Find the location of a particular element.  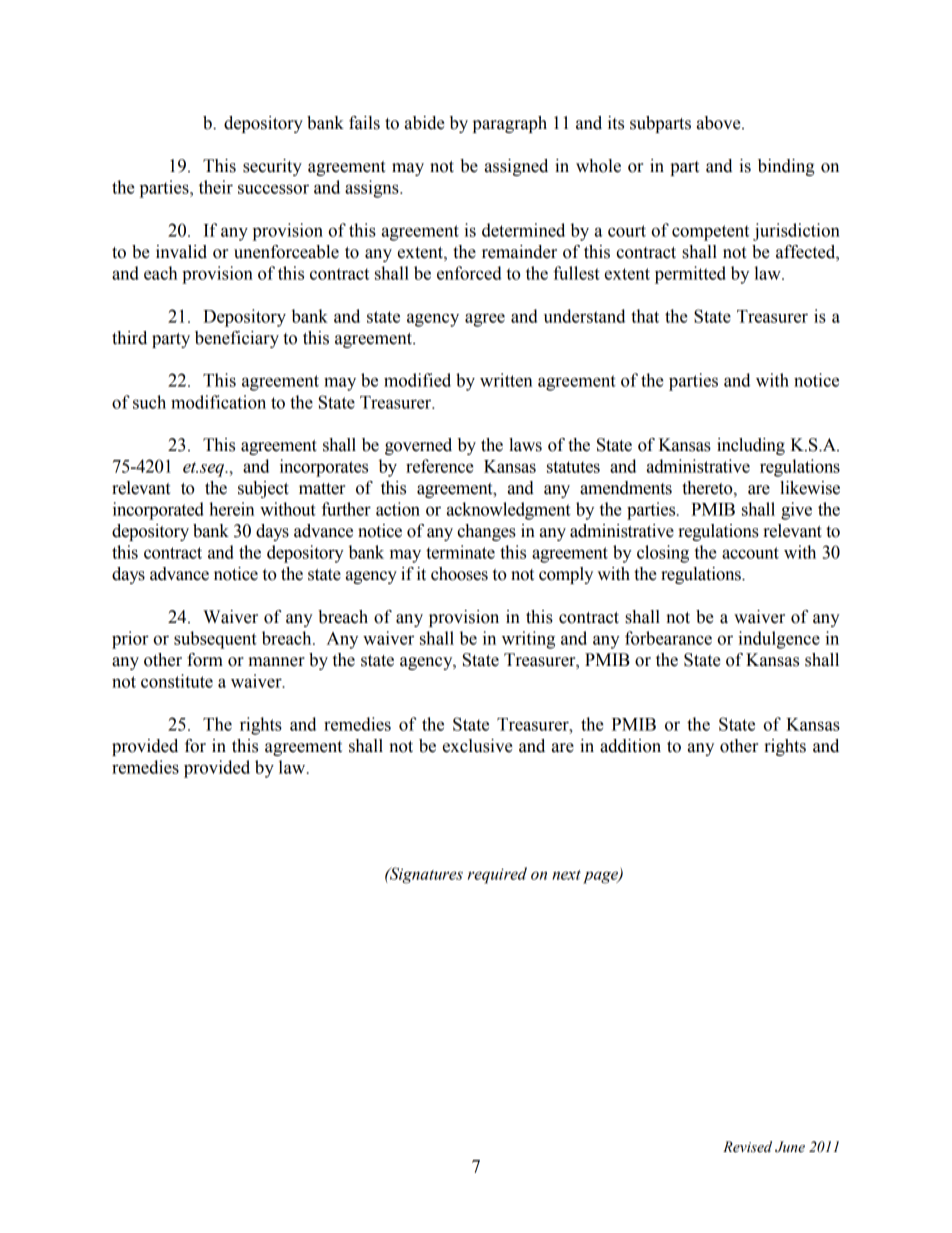

their is located at coordinates (216, 187).
